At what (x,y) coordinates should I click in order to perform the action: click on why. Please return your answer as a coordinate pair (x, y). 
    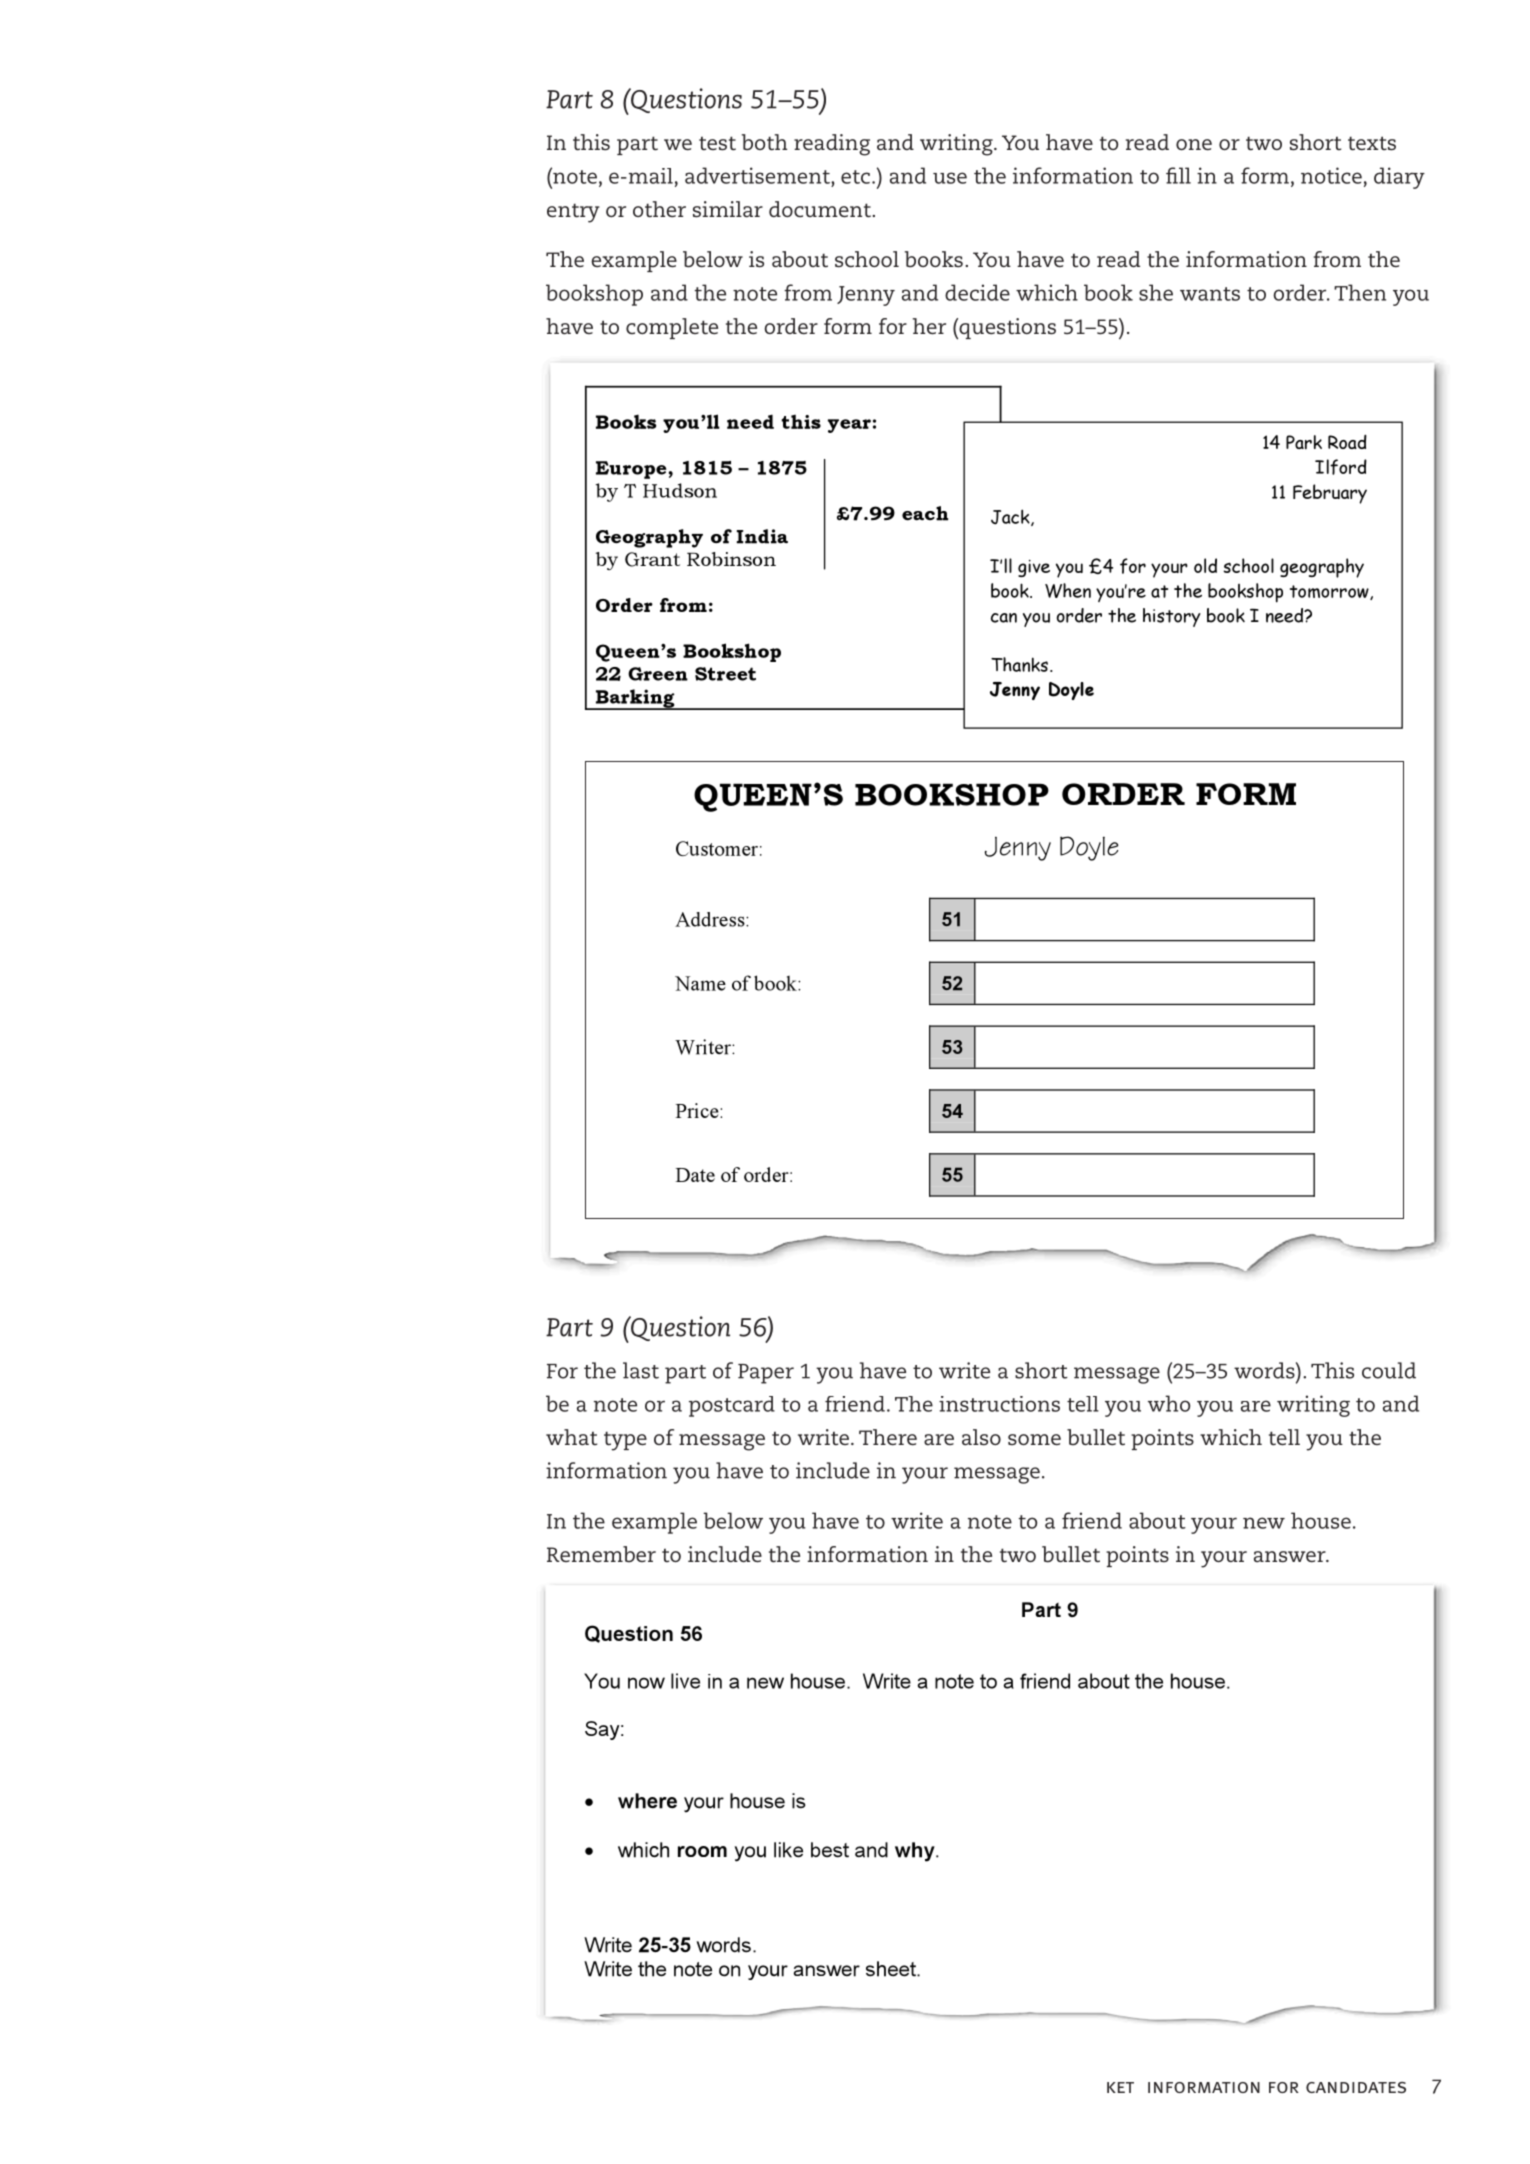
    Looking at the image, I should click on (916, 1852).
